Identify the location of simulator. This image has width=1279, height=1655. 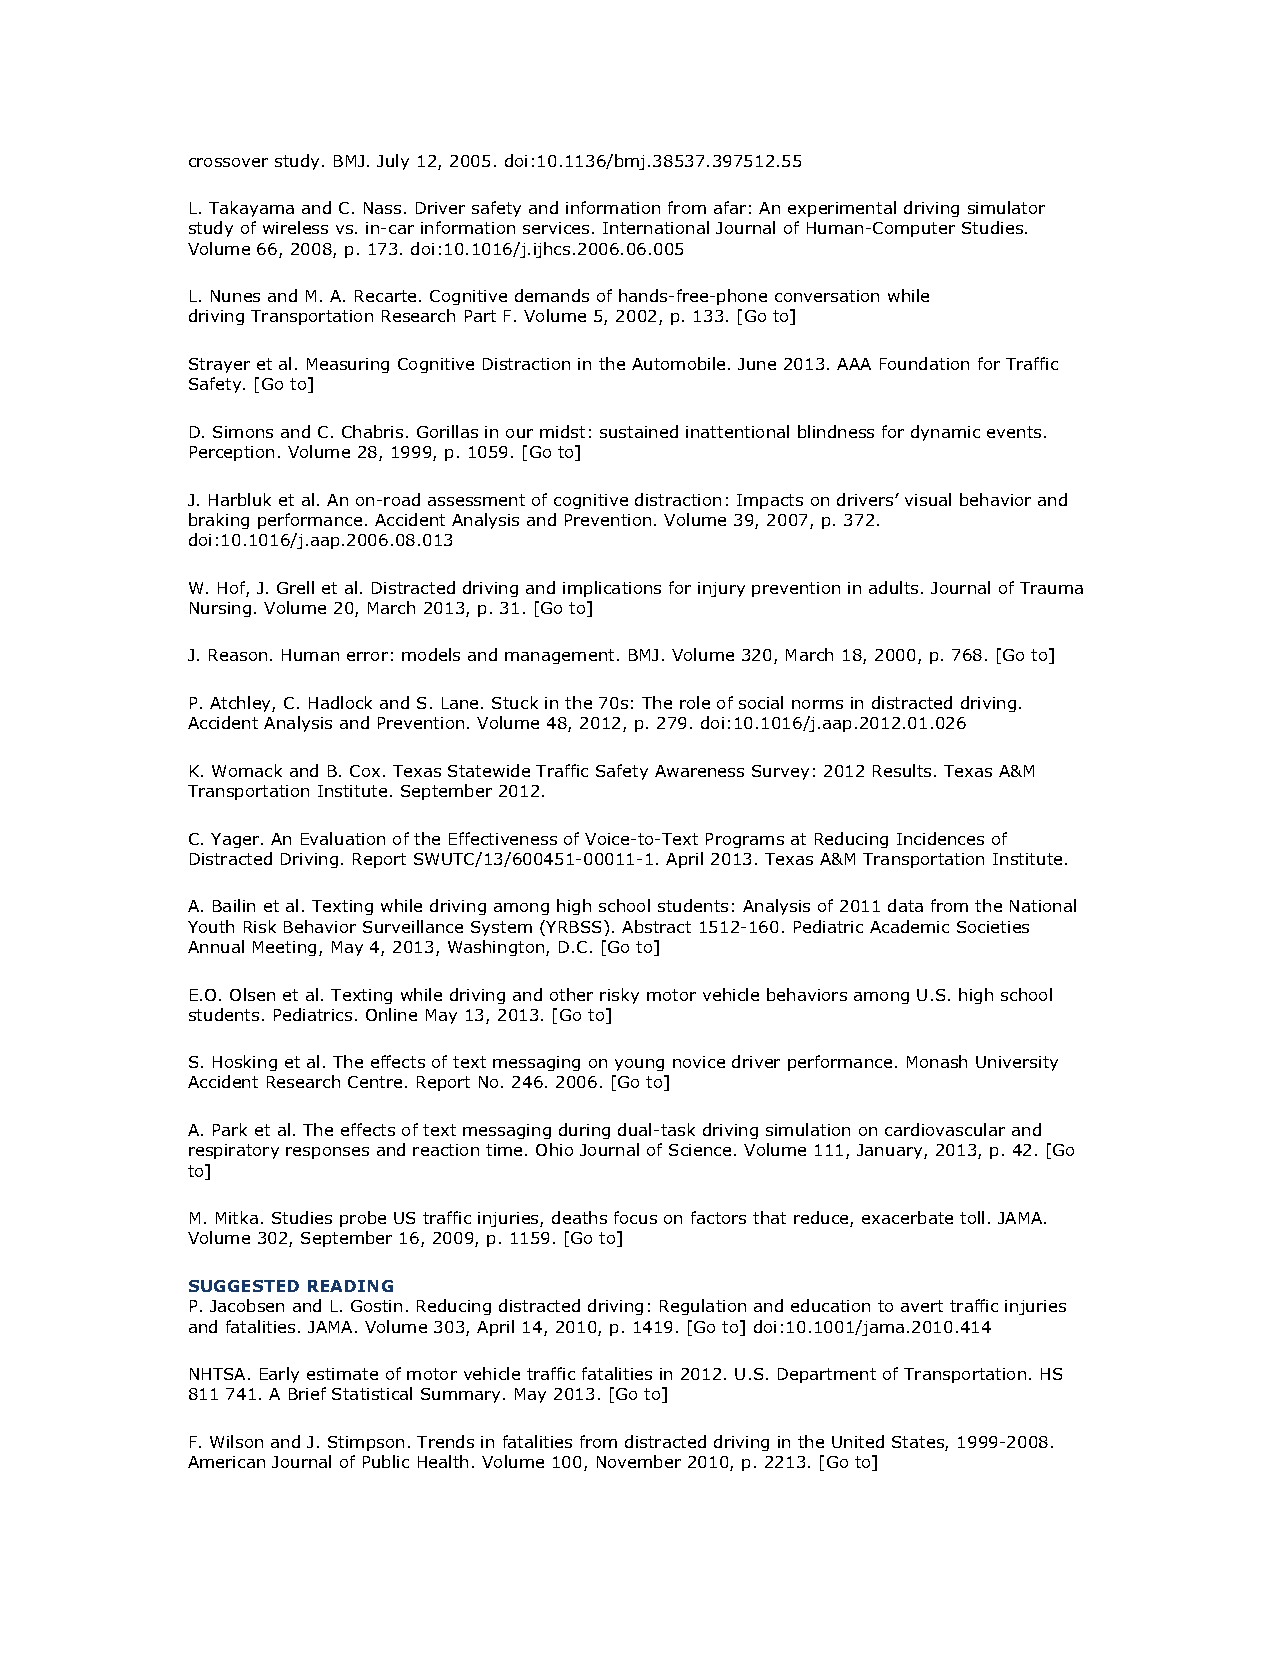
(1006, 207).
